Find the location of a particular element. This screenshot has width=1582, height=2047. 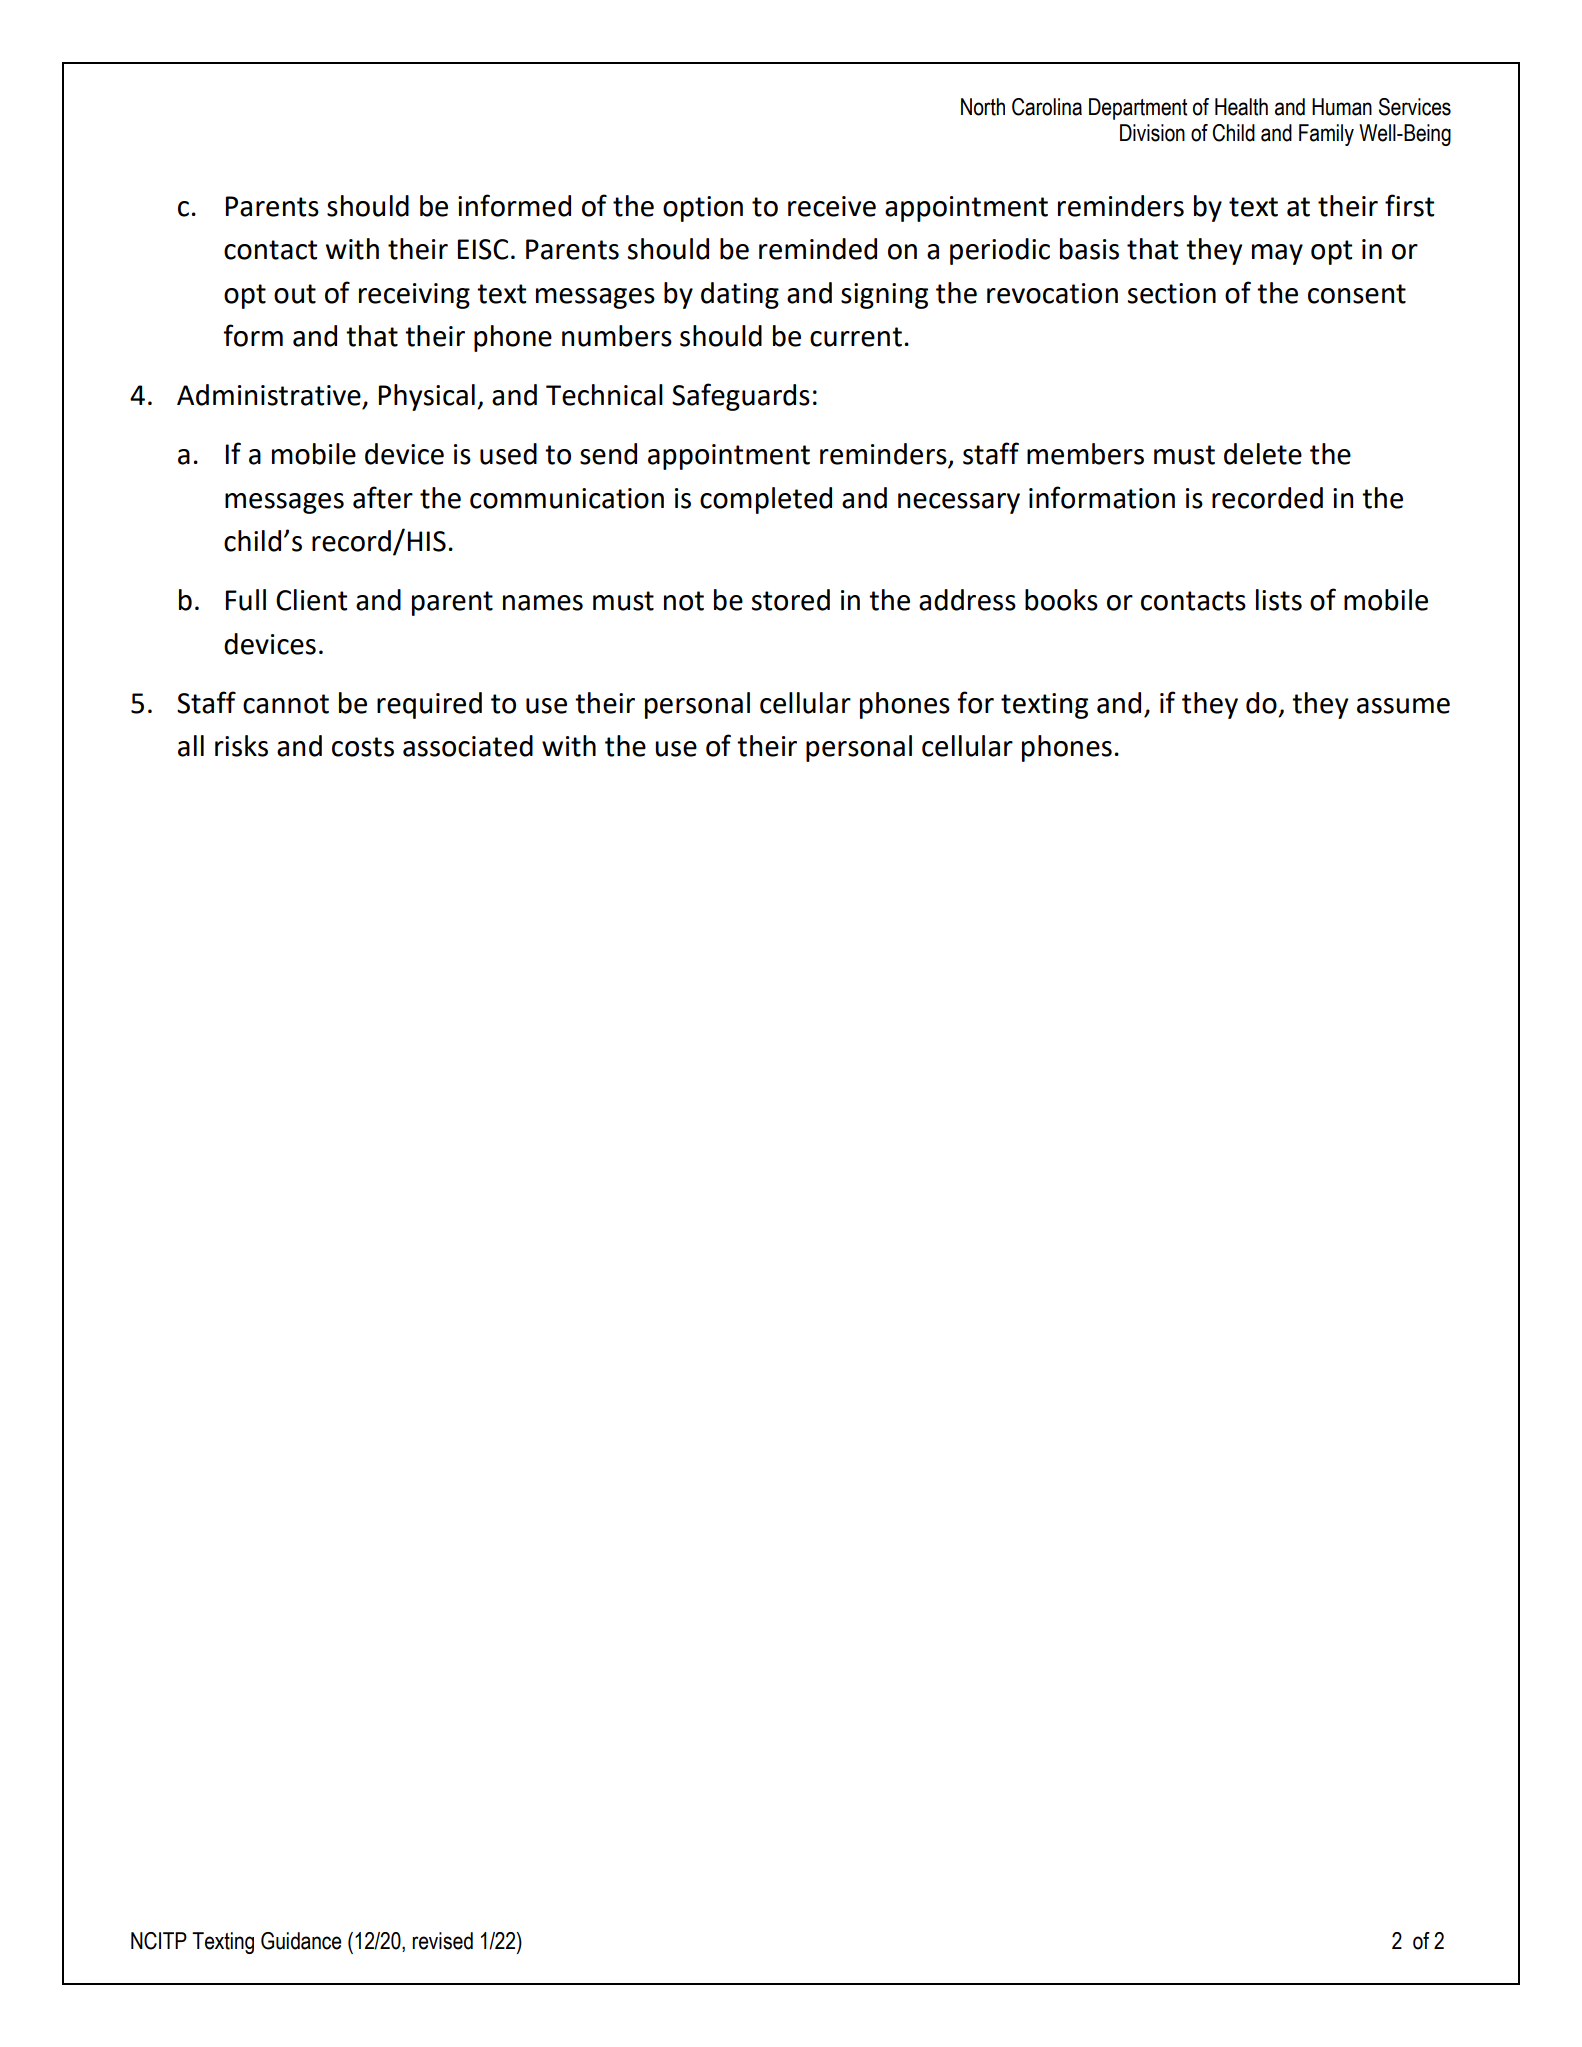

receive is located at coordinates (832, 206).
